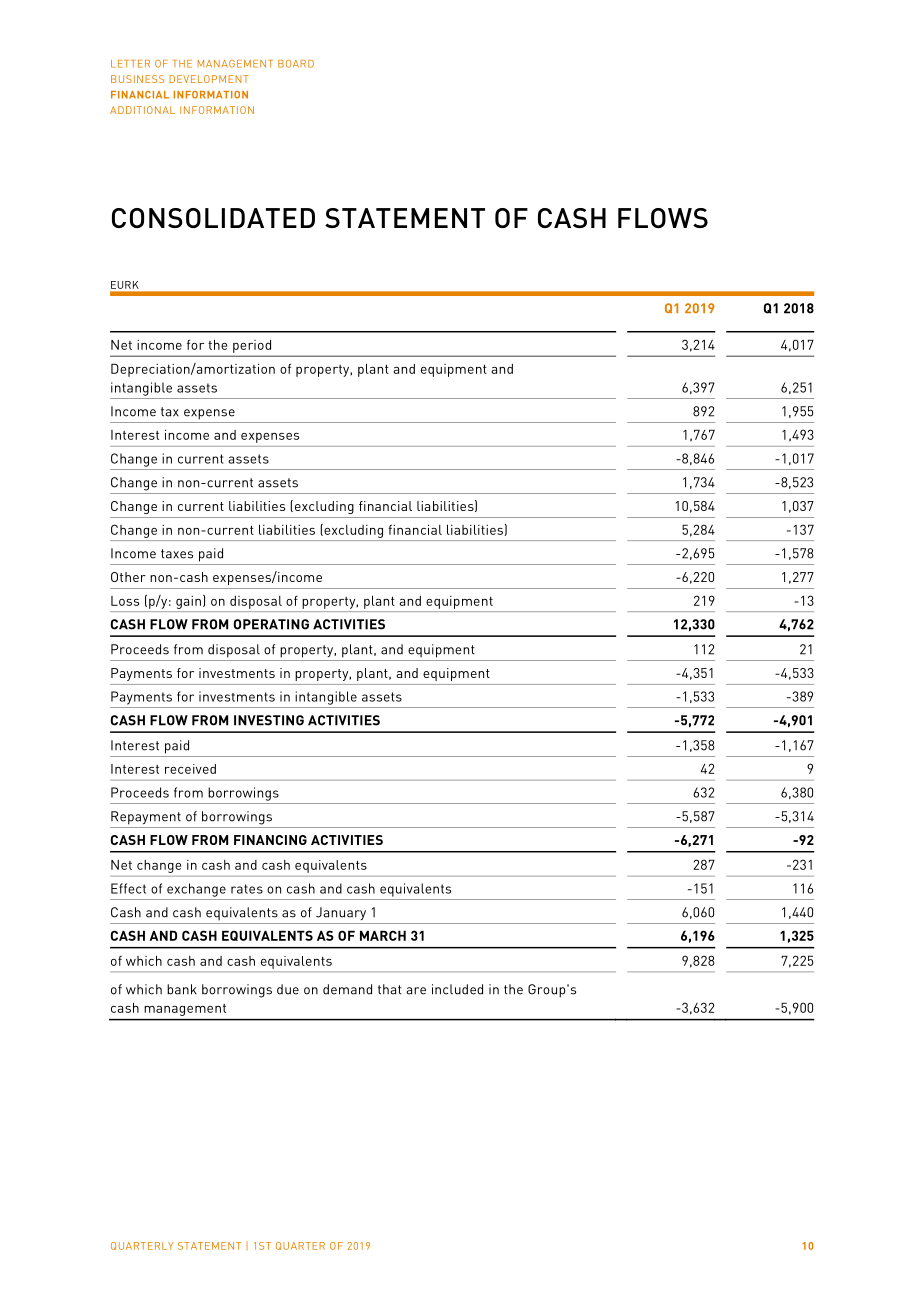  I want to click on DEVELOPMENT, so click(209, 79).
